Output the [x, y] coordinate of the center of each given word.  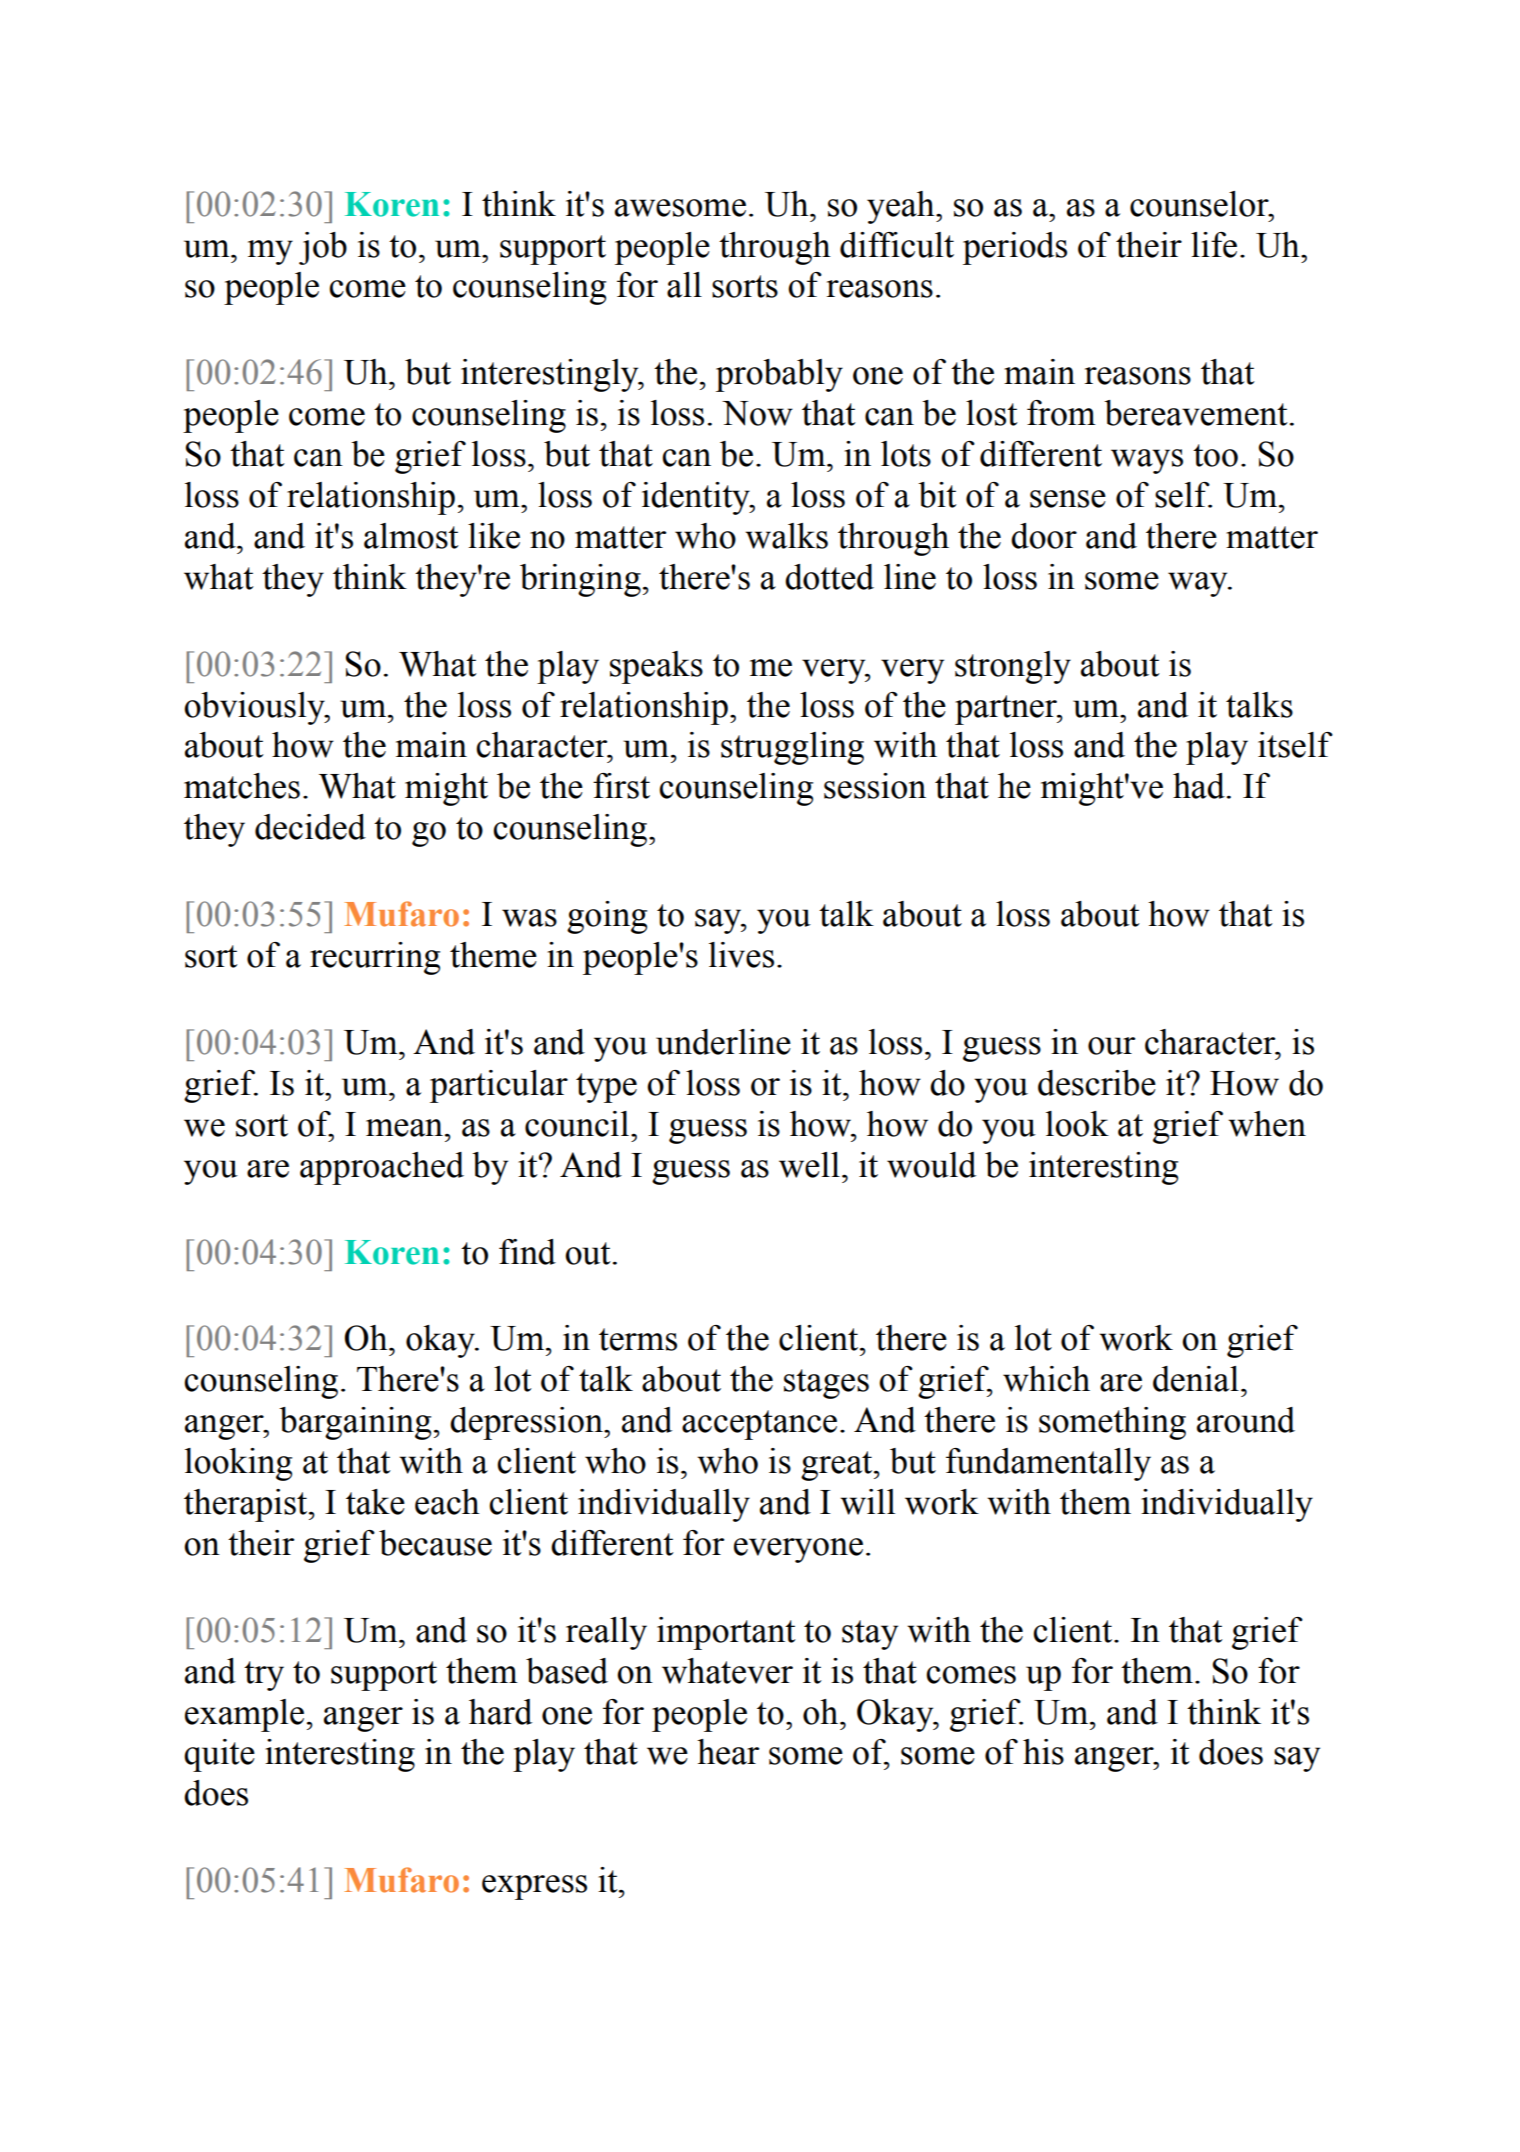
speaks [656, 667]
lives [741, 955]
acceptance [759, 1425]
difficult [897, 245]
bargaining [355, 1423]
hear [728, 1752]
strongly [1013, 667]
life [1214, 245]
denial [1196, 1379]
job [323, 248]
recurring [375, 958]
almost [411, 536]
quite [219, 1755]
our [1111, 1046]
